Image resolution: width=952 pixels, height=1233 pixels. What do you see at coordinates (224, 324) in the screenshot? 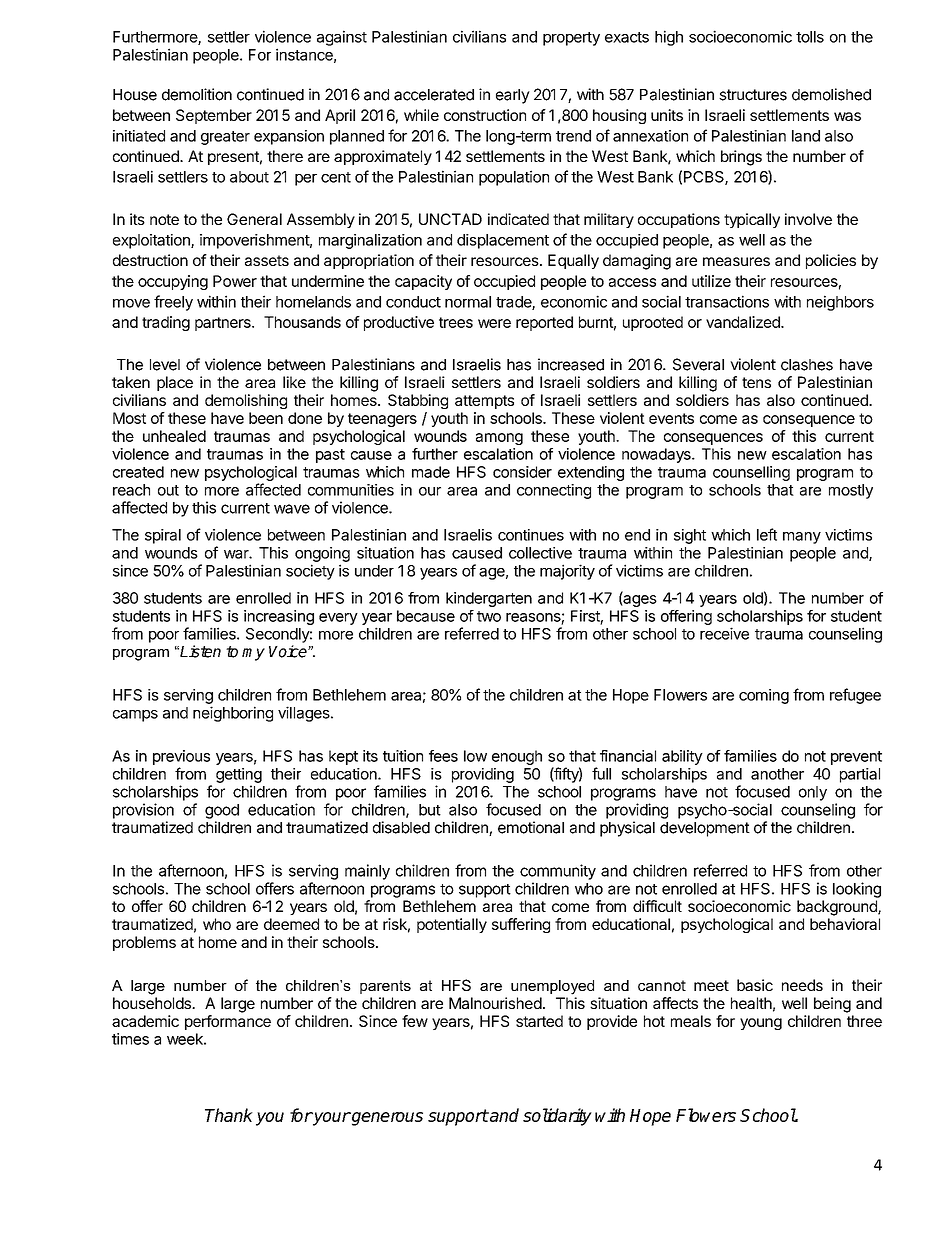
I see `partners` at bounding box center [224, 324].
